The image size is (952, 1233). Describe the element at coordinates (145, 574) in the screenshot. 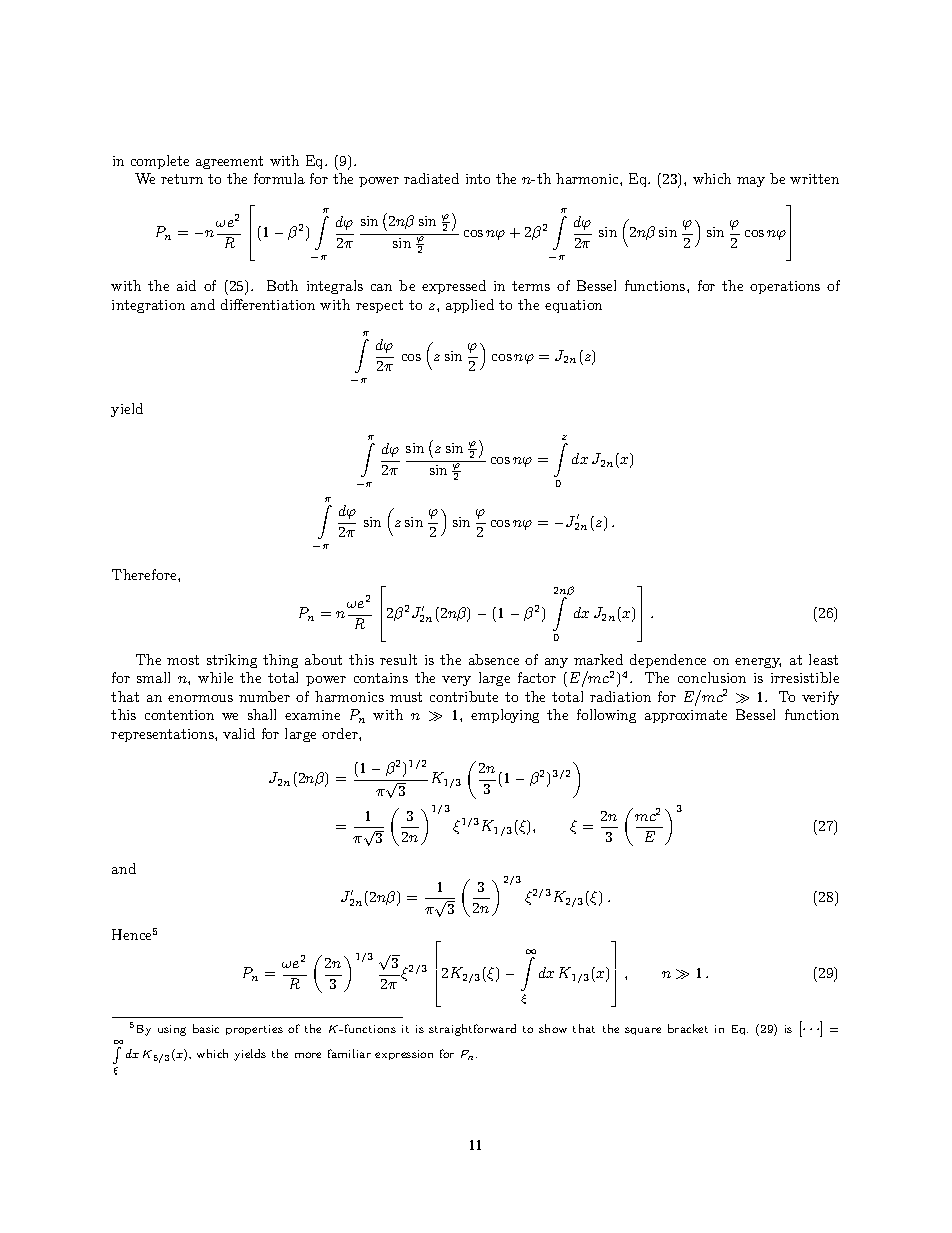

I see `Therefore` at that location.
